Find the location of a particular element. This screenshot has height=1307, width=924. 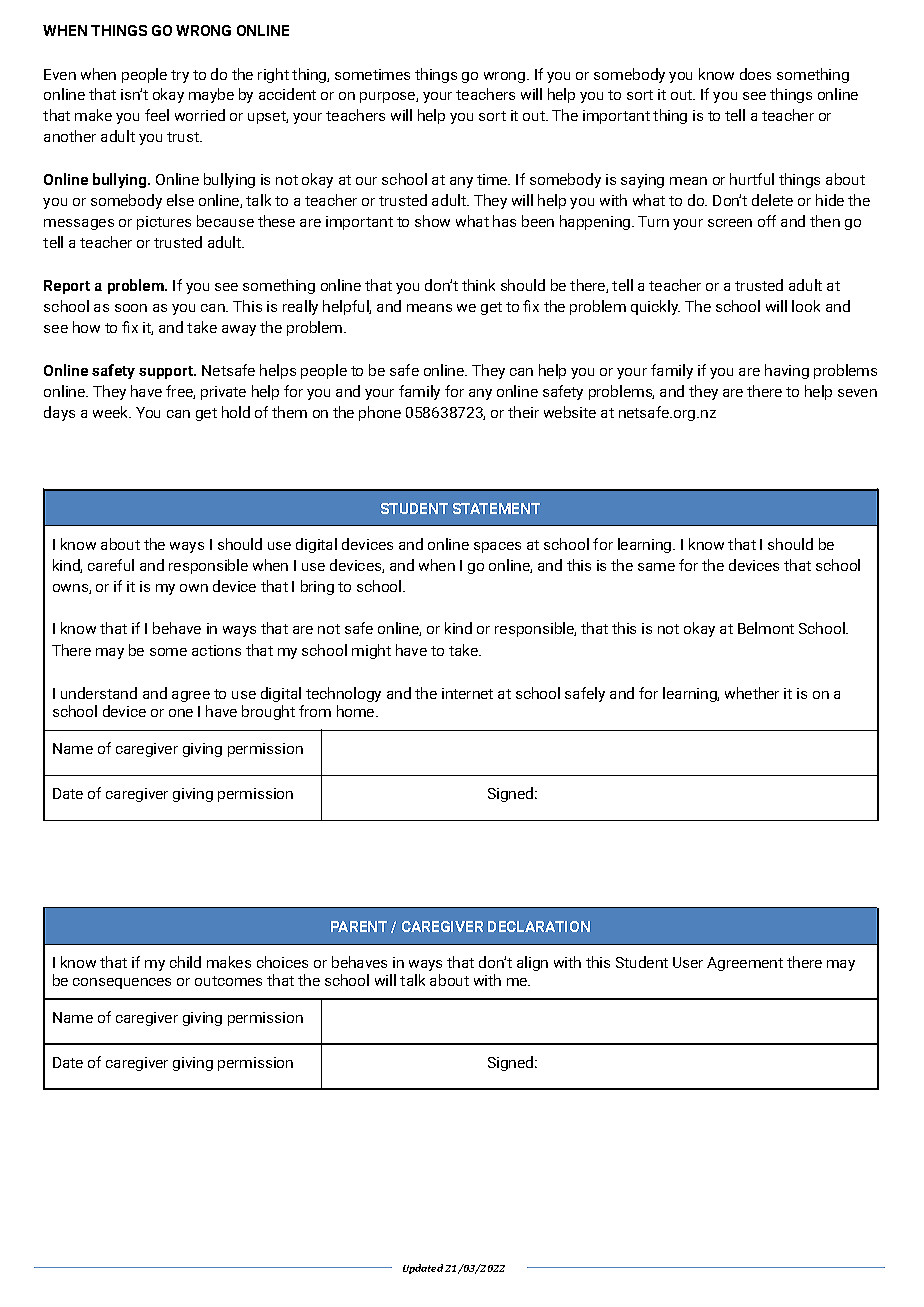

having is located at coordinates (787, 371).
